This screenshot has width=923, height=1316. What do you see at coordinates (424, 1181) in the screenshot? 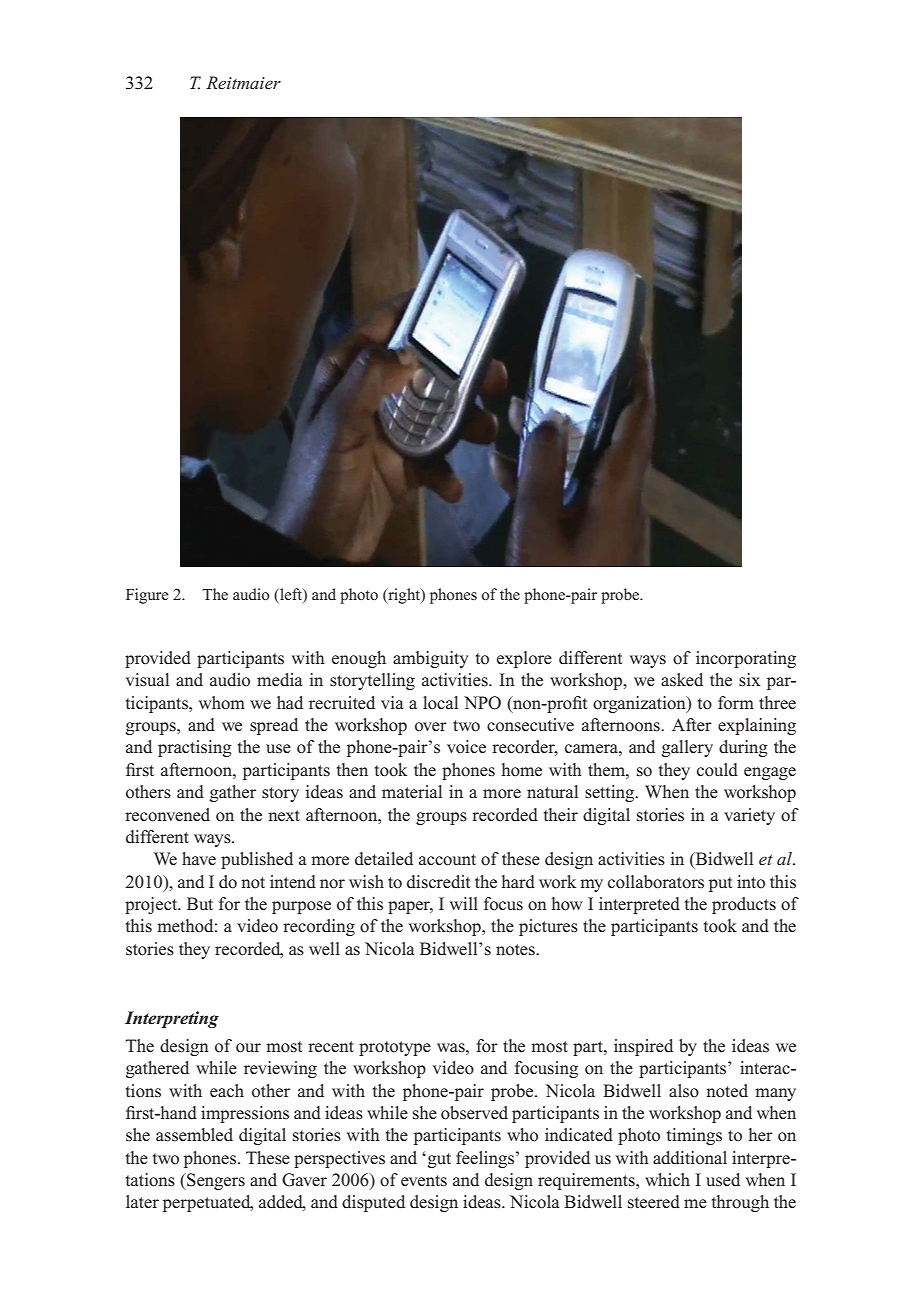
I see `events` at bounding box center [424, 1181].
